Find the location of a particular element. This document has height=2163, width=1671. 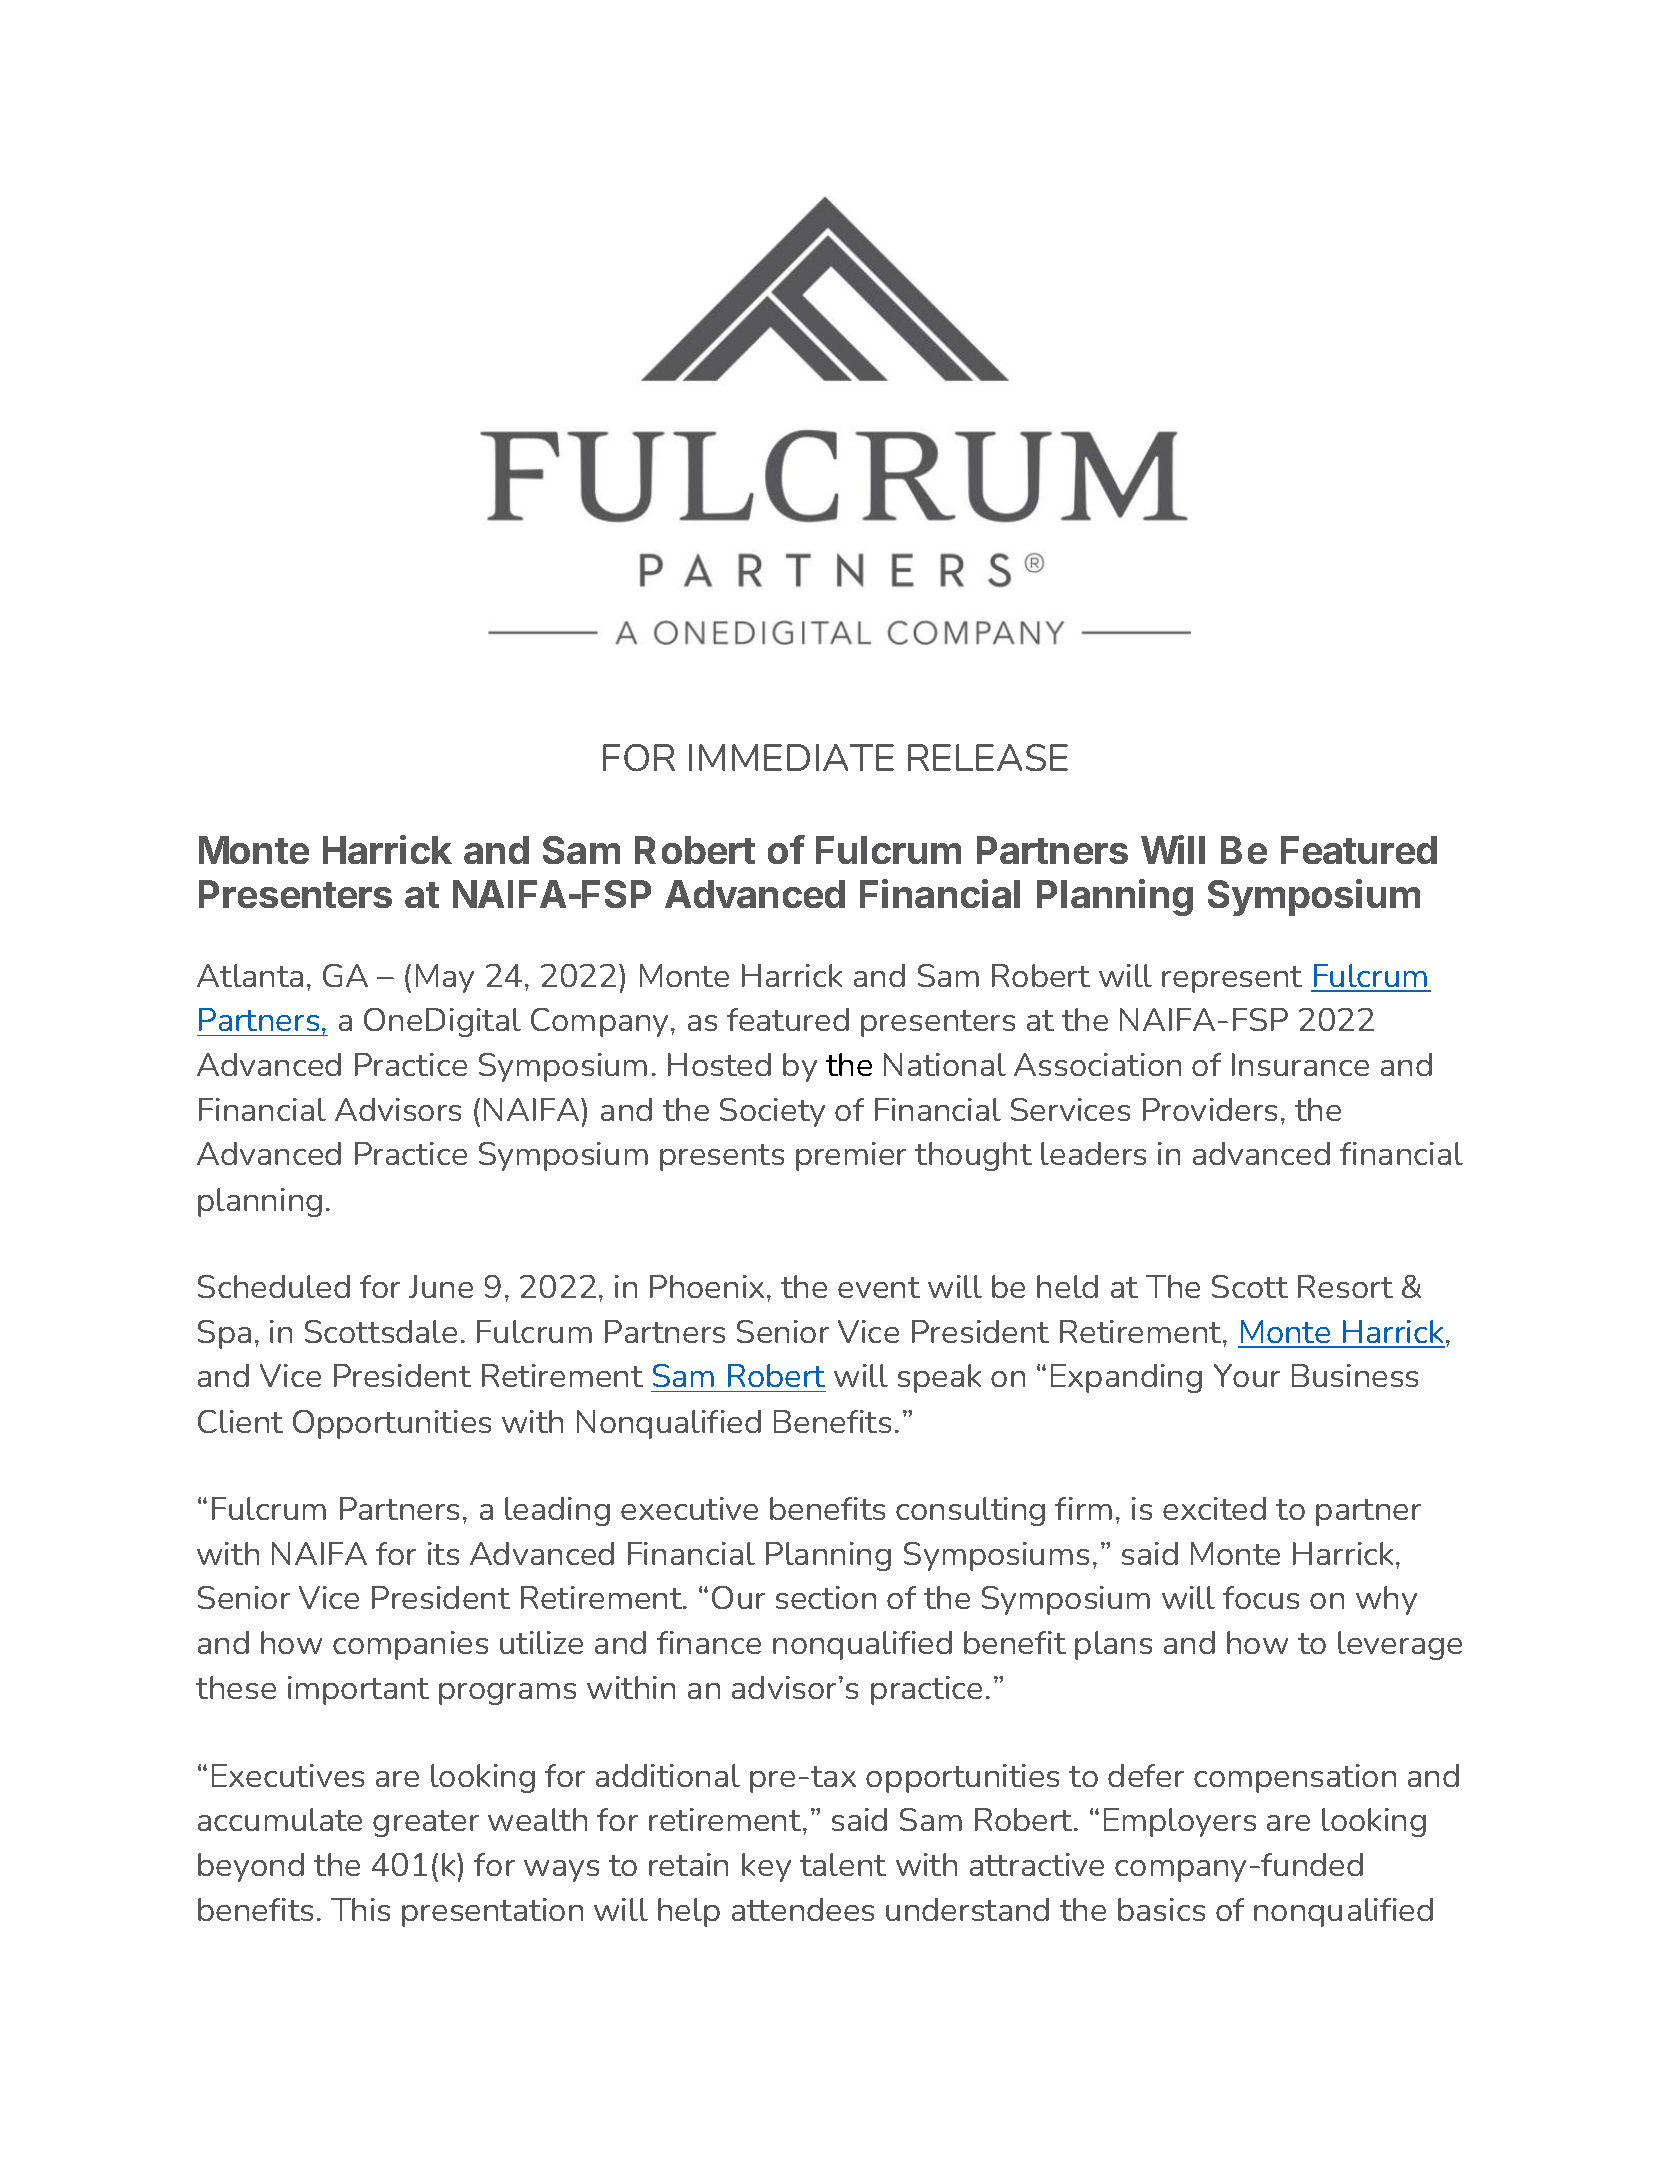

event is located at coordinates (879, 1287).
